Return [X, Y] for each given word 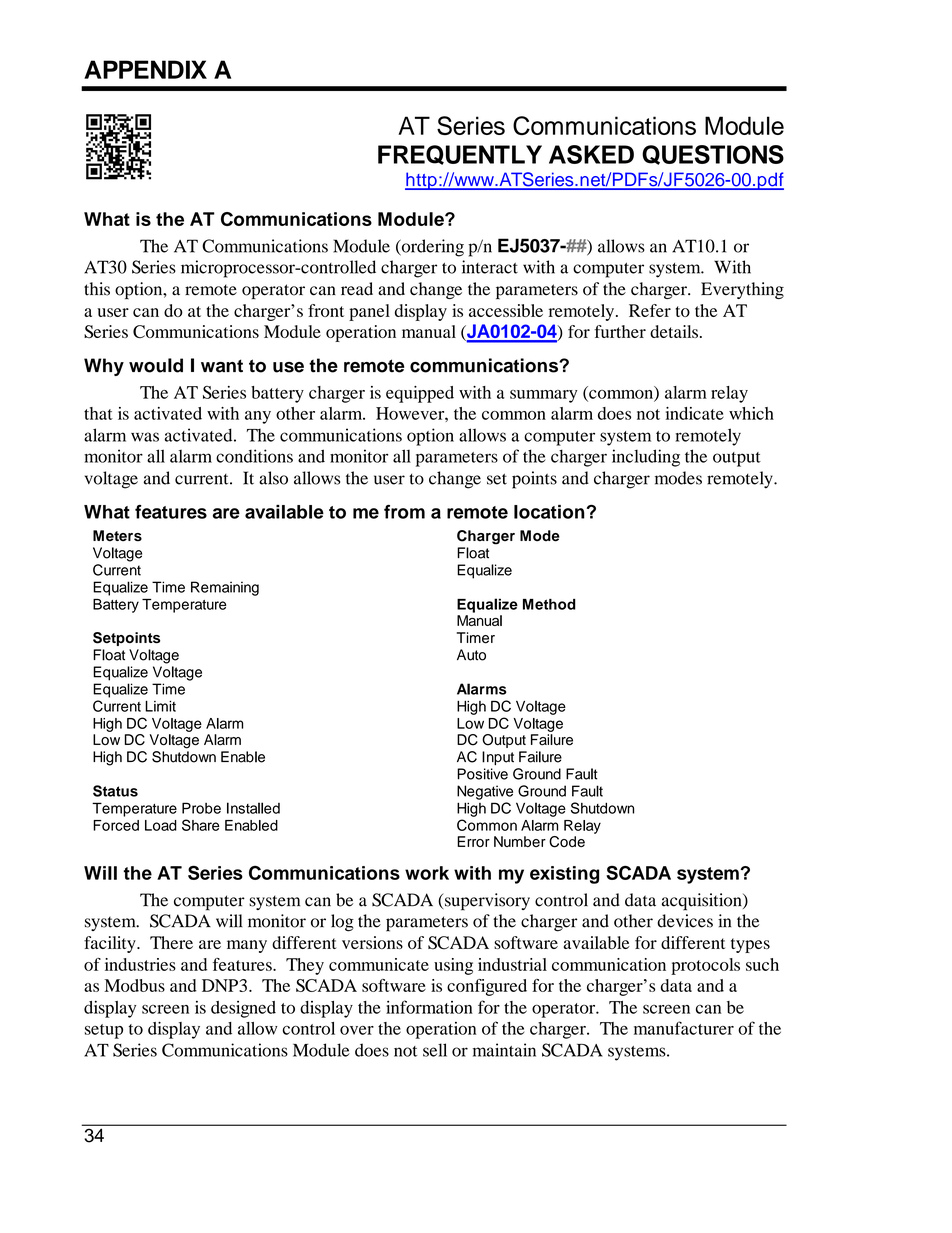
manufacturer [684, 1028]
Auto [471, 655]
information [429, 1007]
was [145, 437]
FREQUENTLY [460, 155]
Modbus [134, 985]
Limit [160, 706]
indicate [695, 413]
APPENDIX [145, 69]
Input [498, 758]
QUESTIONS [713, 155]
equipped [420, 394]
